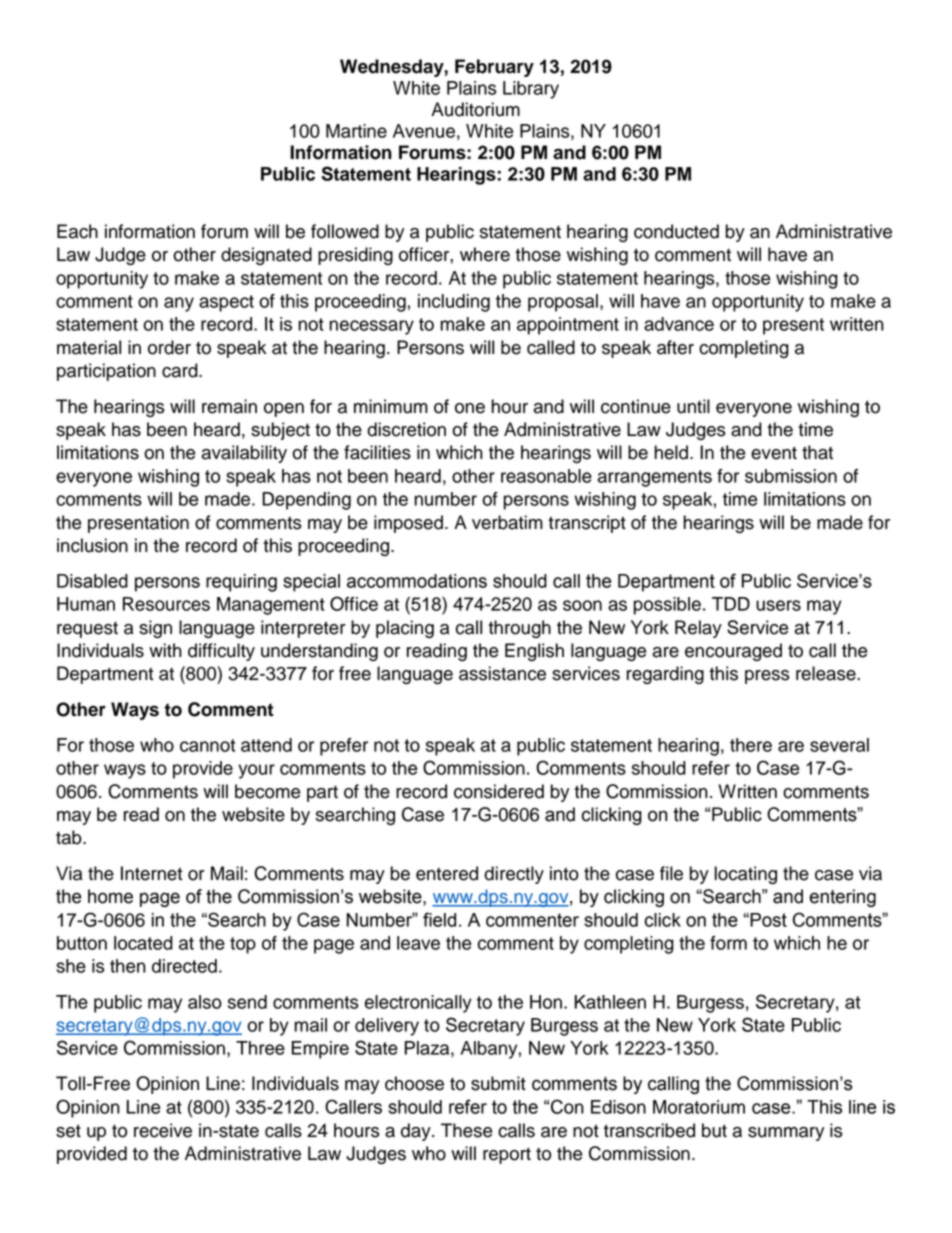  What do you see at coordinates (466, 1130) in the screenshot?
I see `These` at bounding box center [466, 1130].
